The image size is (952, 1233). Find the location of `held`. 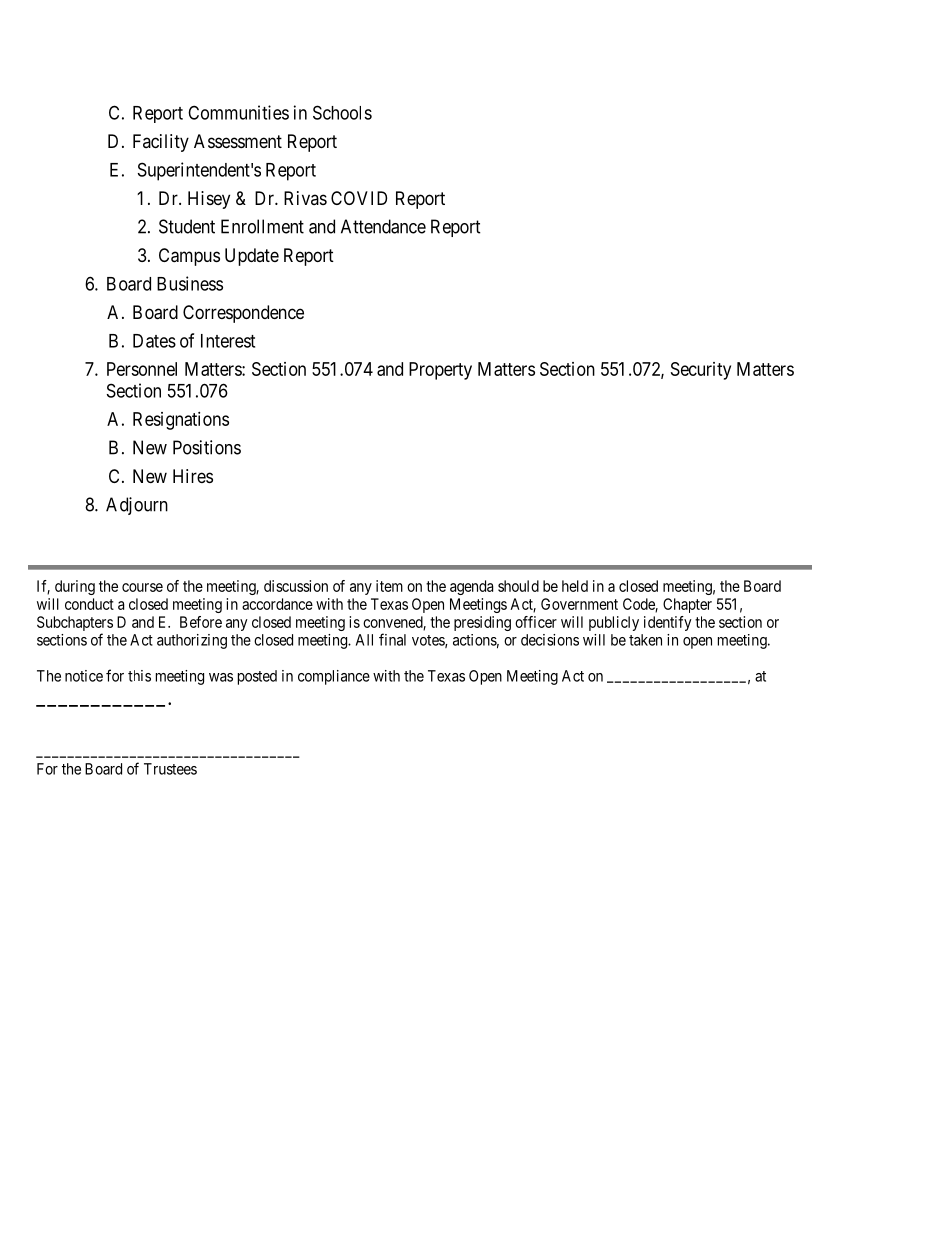

held is located at coordinates (575, 586).
